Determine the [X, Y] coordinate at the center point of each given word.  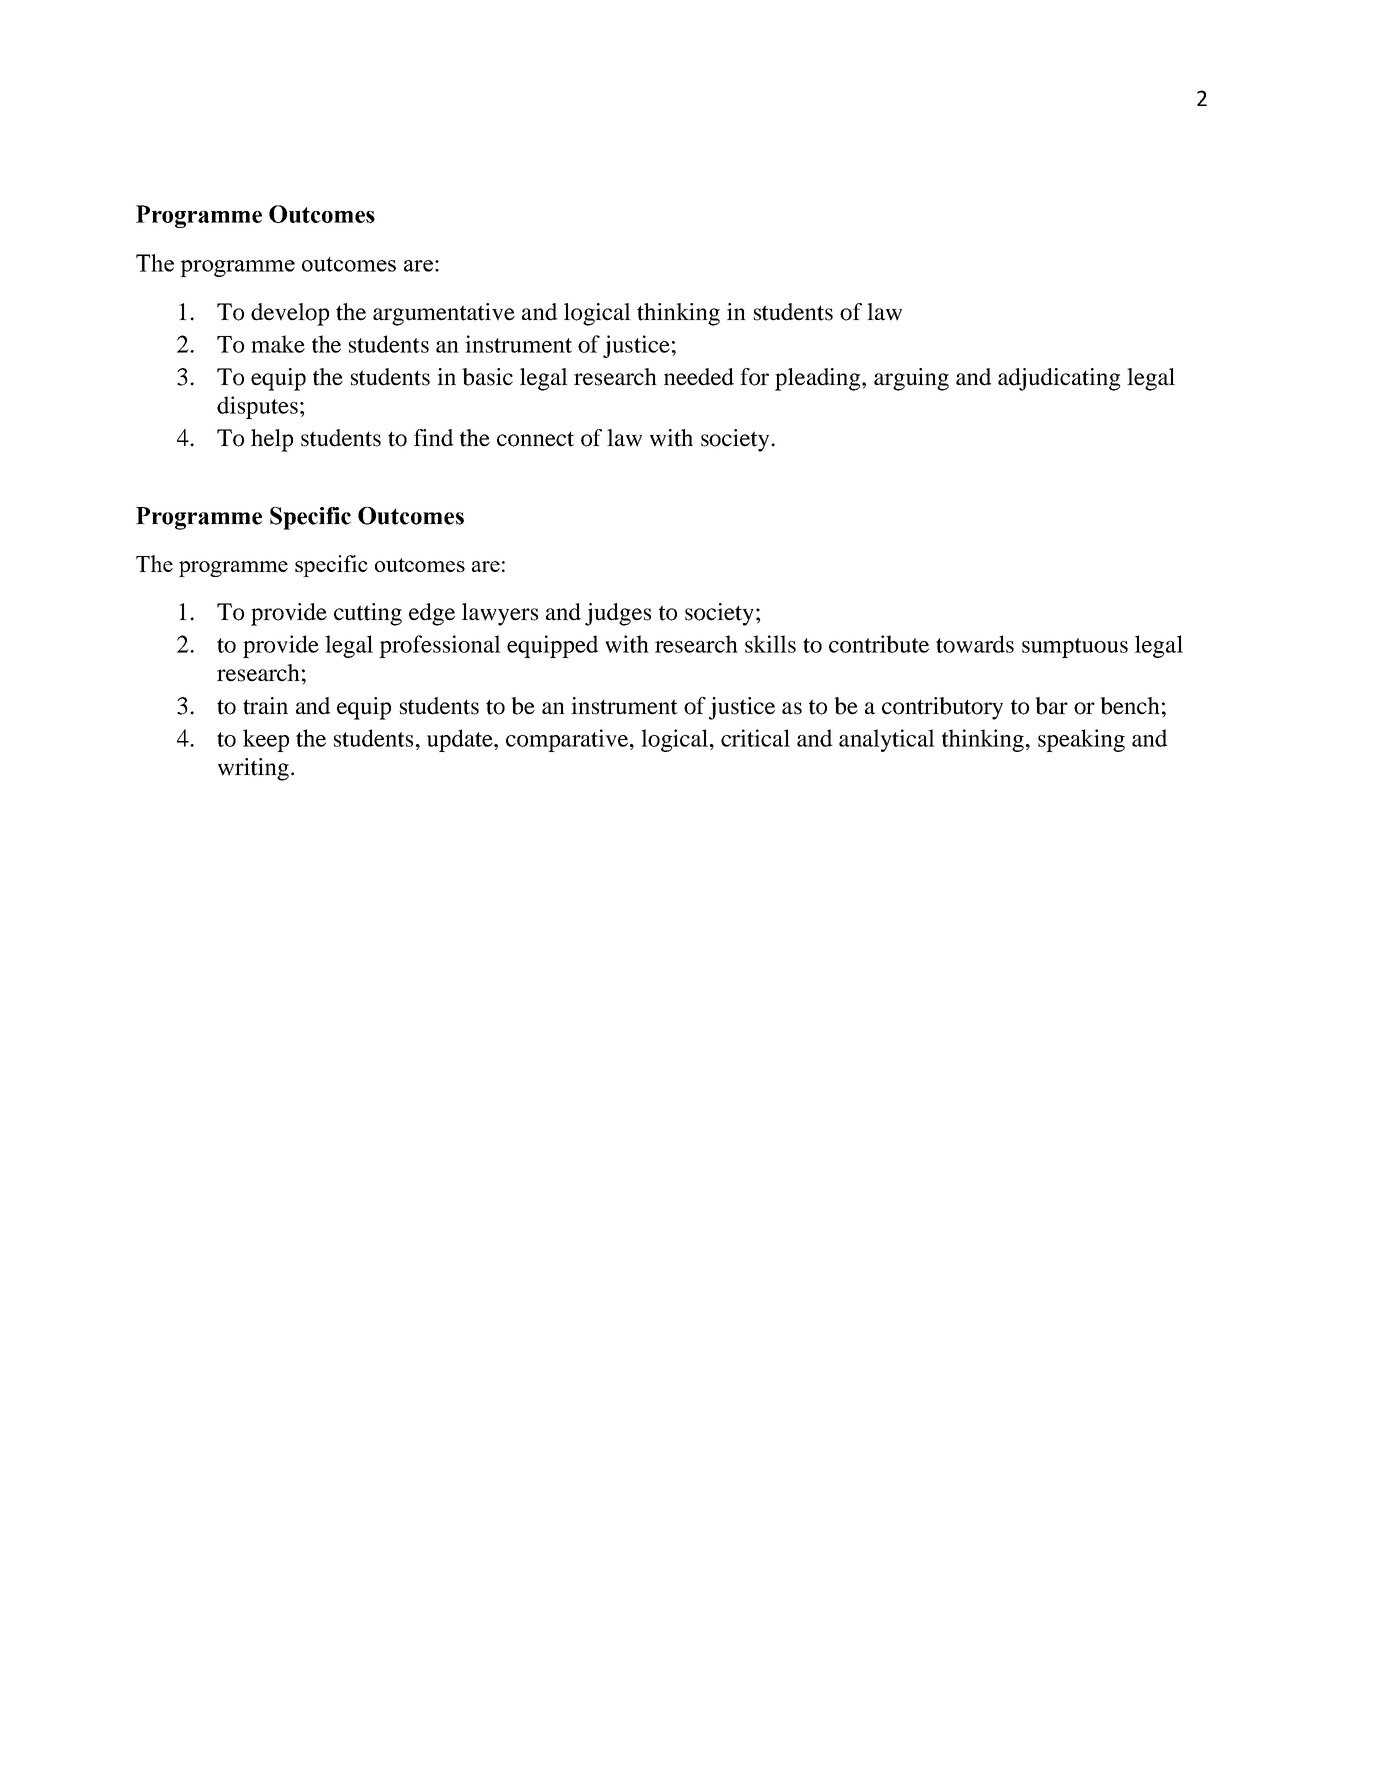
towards [975, 644]
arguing [911, 379]
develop [290, 314]
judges [618, 614]
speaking [1081, 740]
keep [266, 740]
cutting [368, 614]
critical [755, 738]
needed [699, 377]
